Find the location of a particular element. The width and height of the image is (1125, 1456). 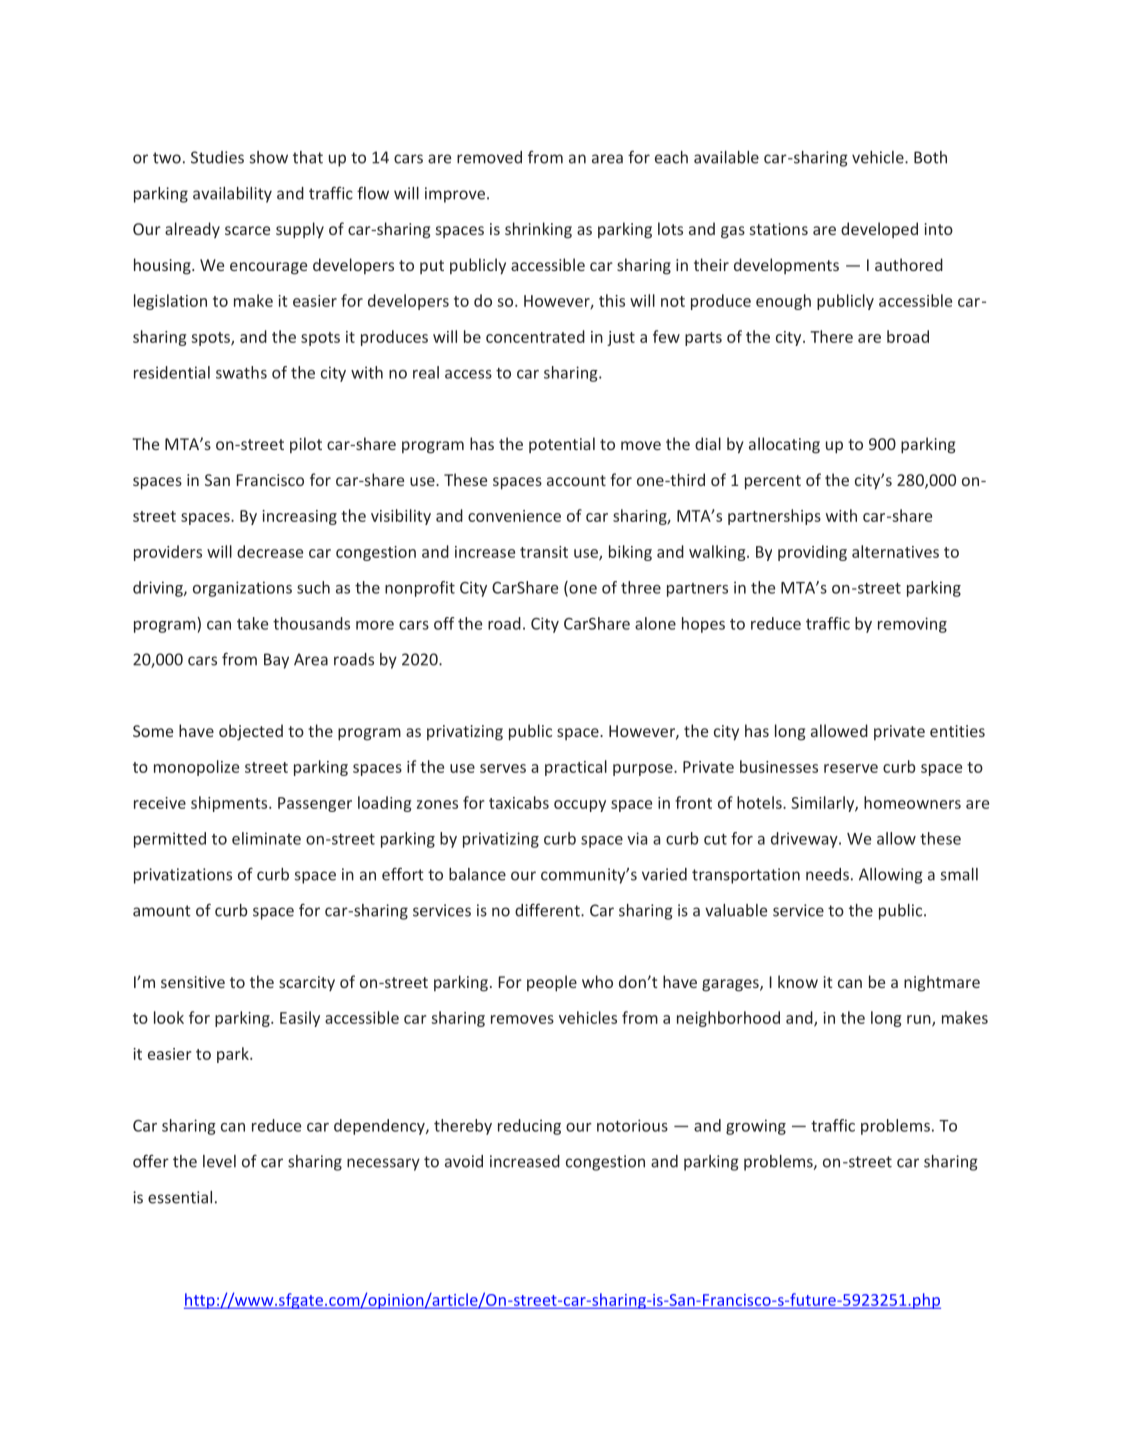

Bay is located at coordinates (276, 661).
